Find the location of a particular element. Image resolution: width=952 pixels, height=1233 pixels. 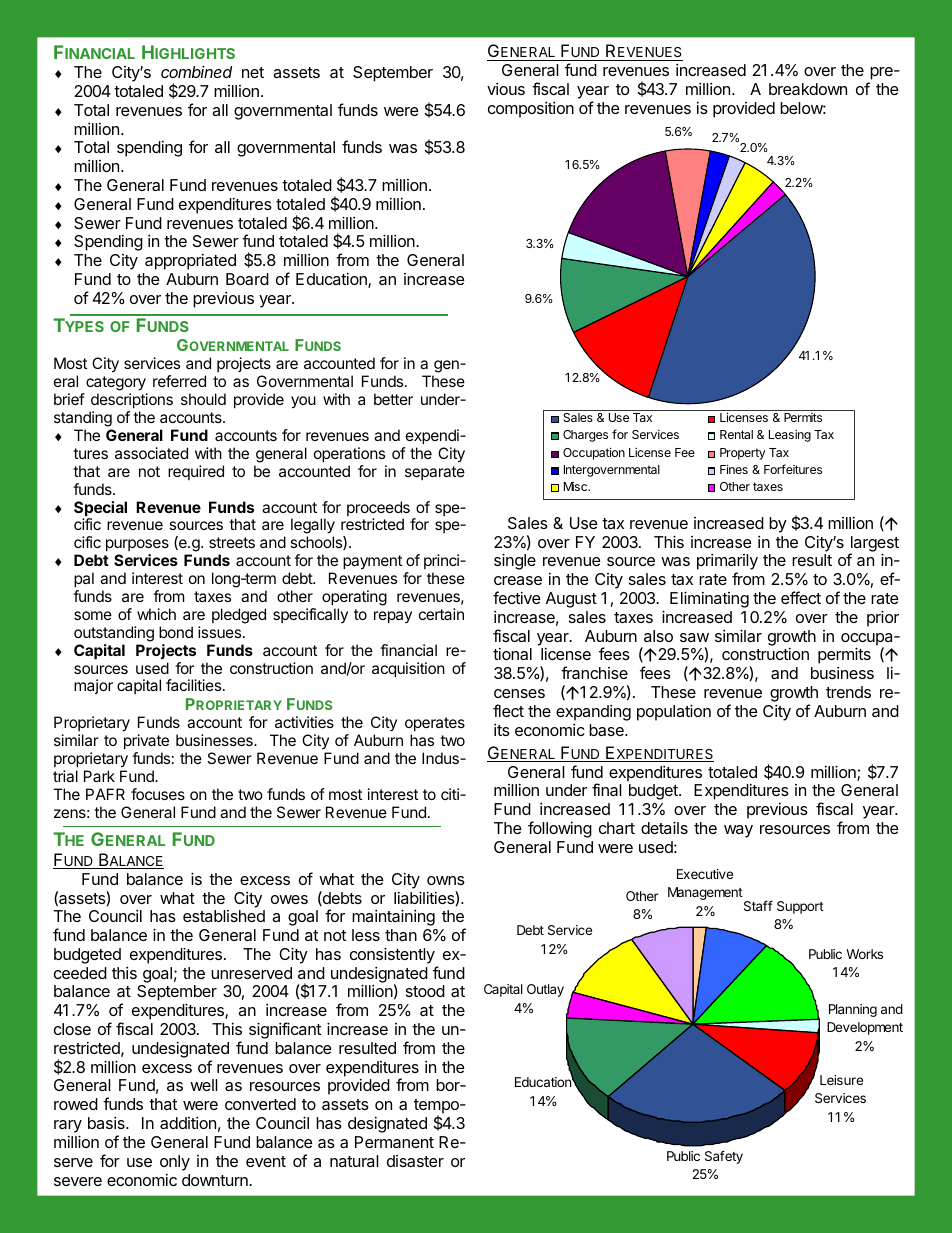

composition is located at coordinates (531, 110).
